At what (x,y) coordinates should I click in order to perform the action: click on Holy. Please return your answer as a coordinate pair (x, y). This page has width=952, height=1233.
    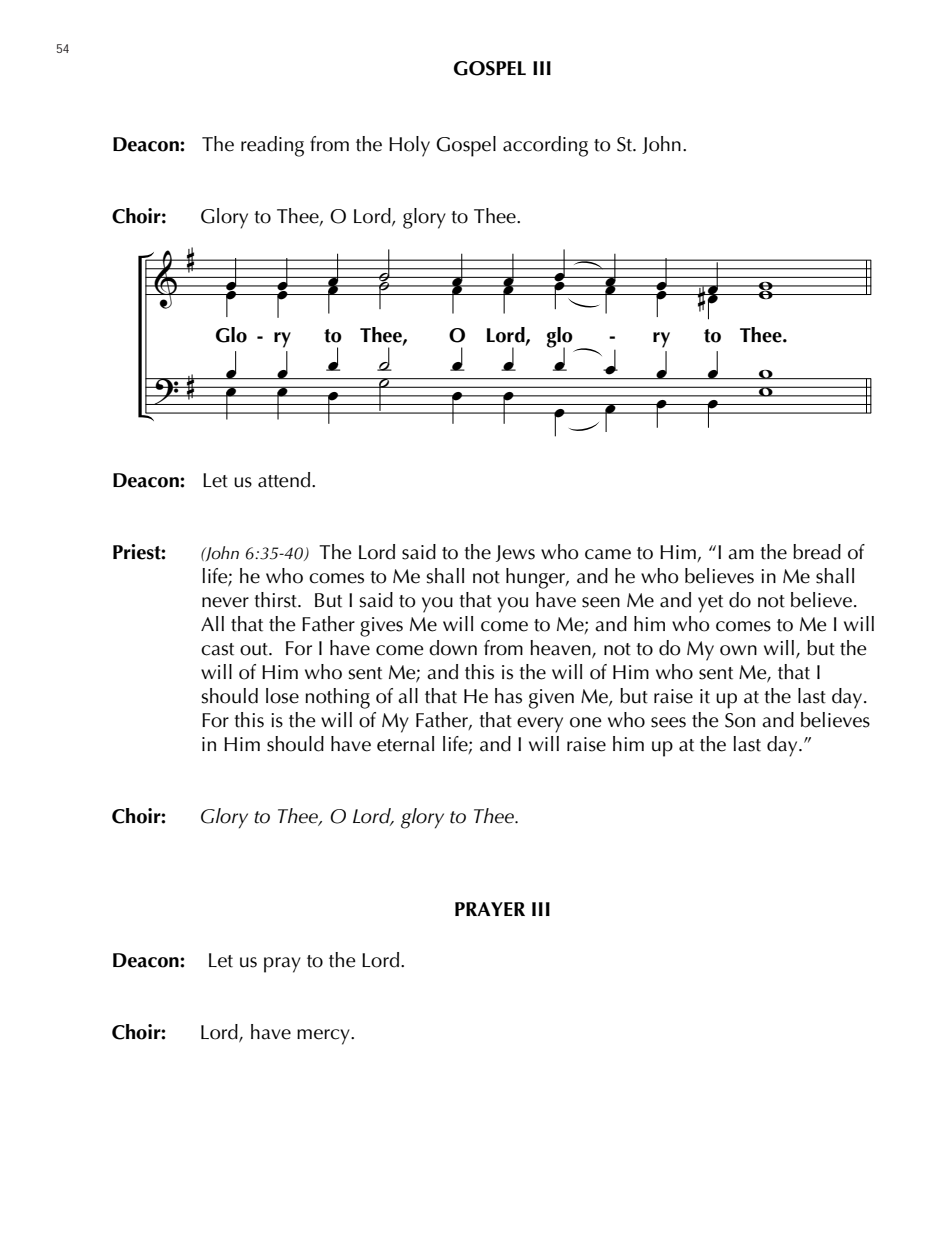
    Looking at the image, I should click on (409, 146).
